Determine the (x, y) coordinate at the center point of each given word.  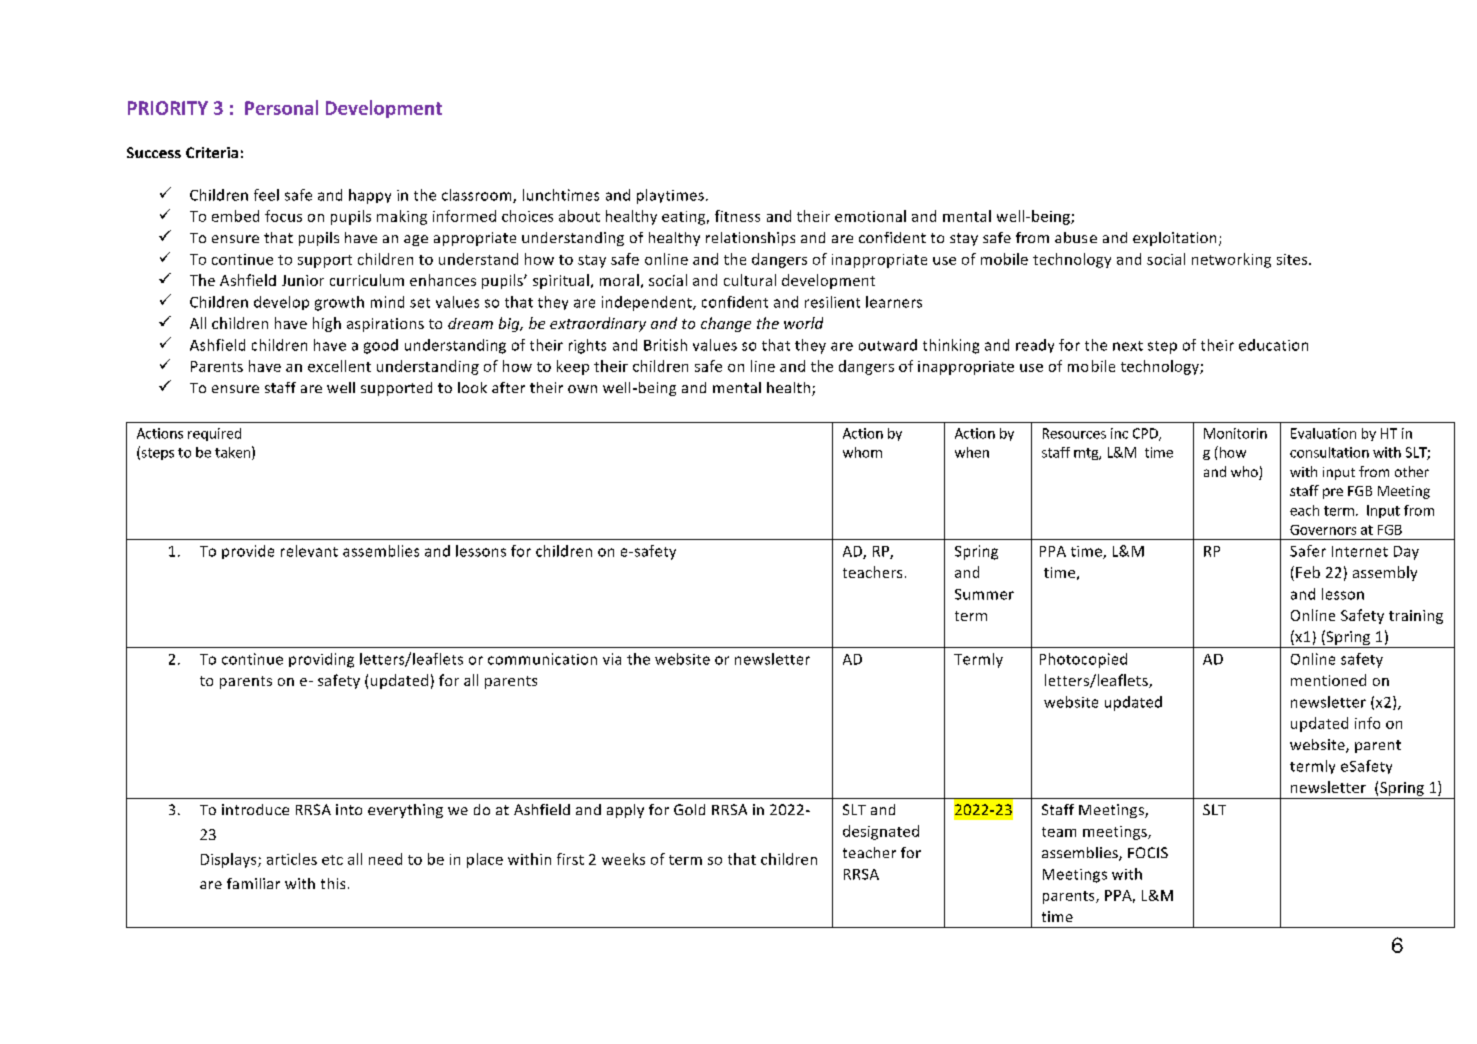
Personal (281, 107)
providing (321, 660)
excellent (339, 366)
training (1416, 617)
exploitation (1174, 239)
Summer (984, 594)
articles (292, 859)
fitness (737, 216)
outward (888, 345)
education (1273, 345)
